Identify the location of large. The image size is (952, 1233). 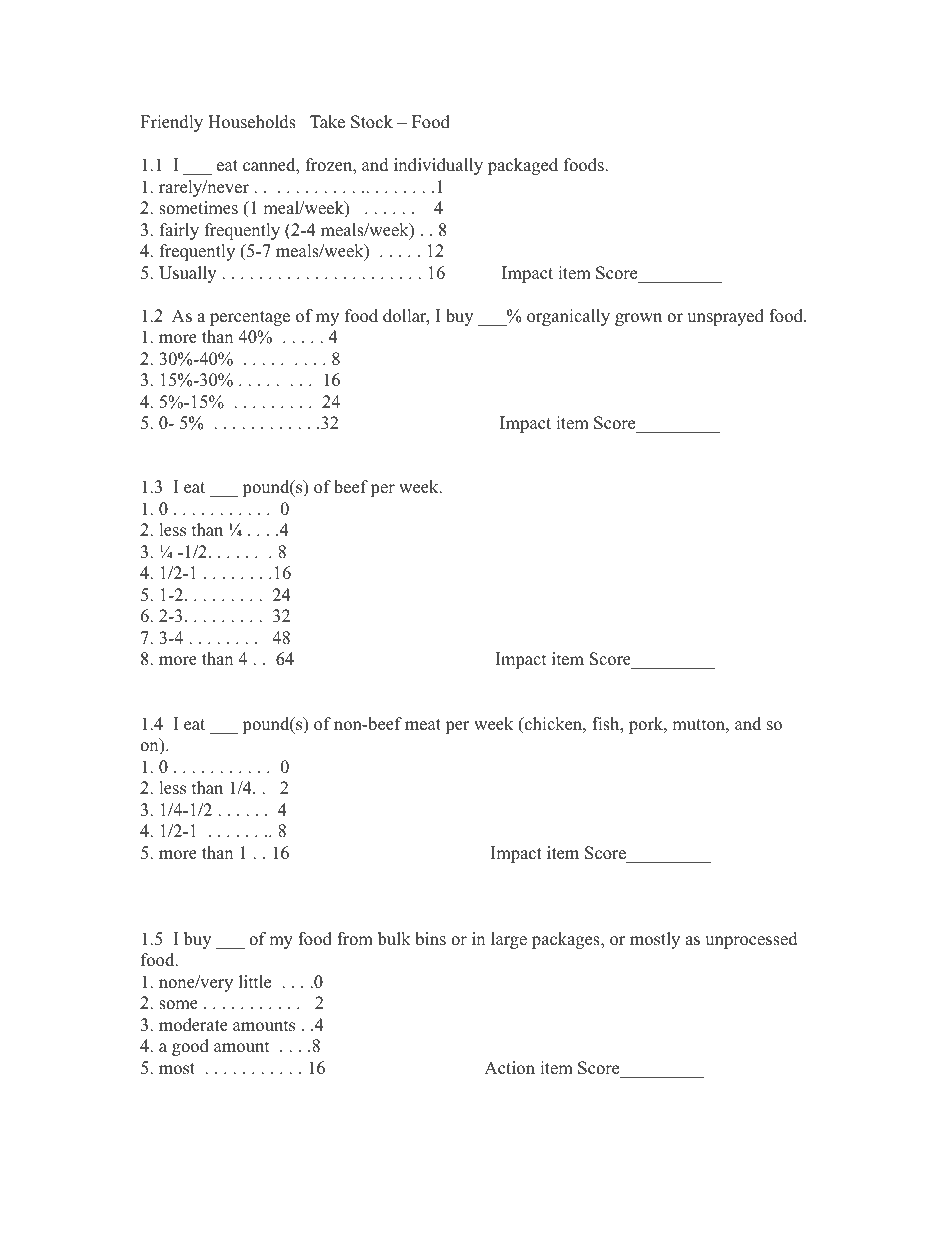
(509, 940).
